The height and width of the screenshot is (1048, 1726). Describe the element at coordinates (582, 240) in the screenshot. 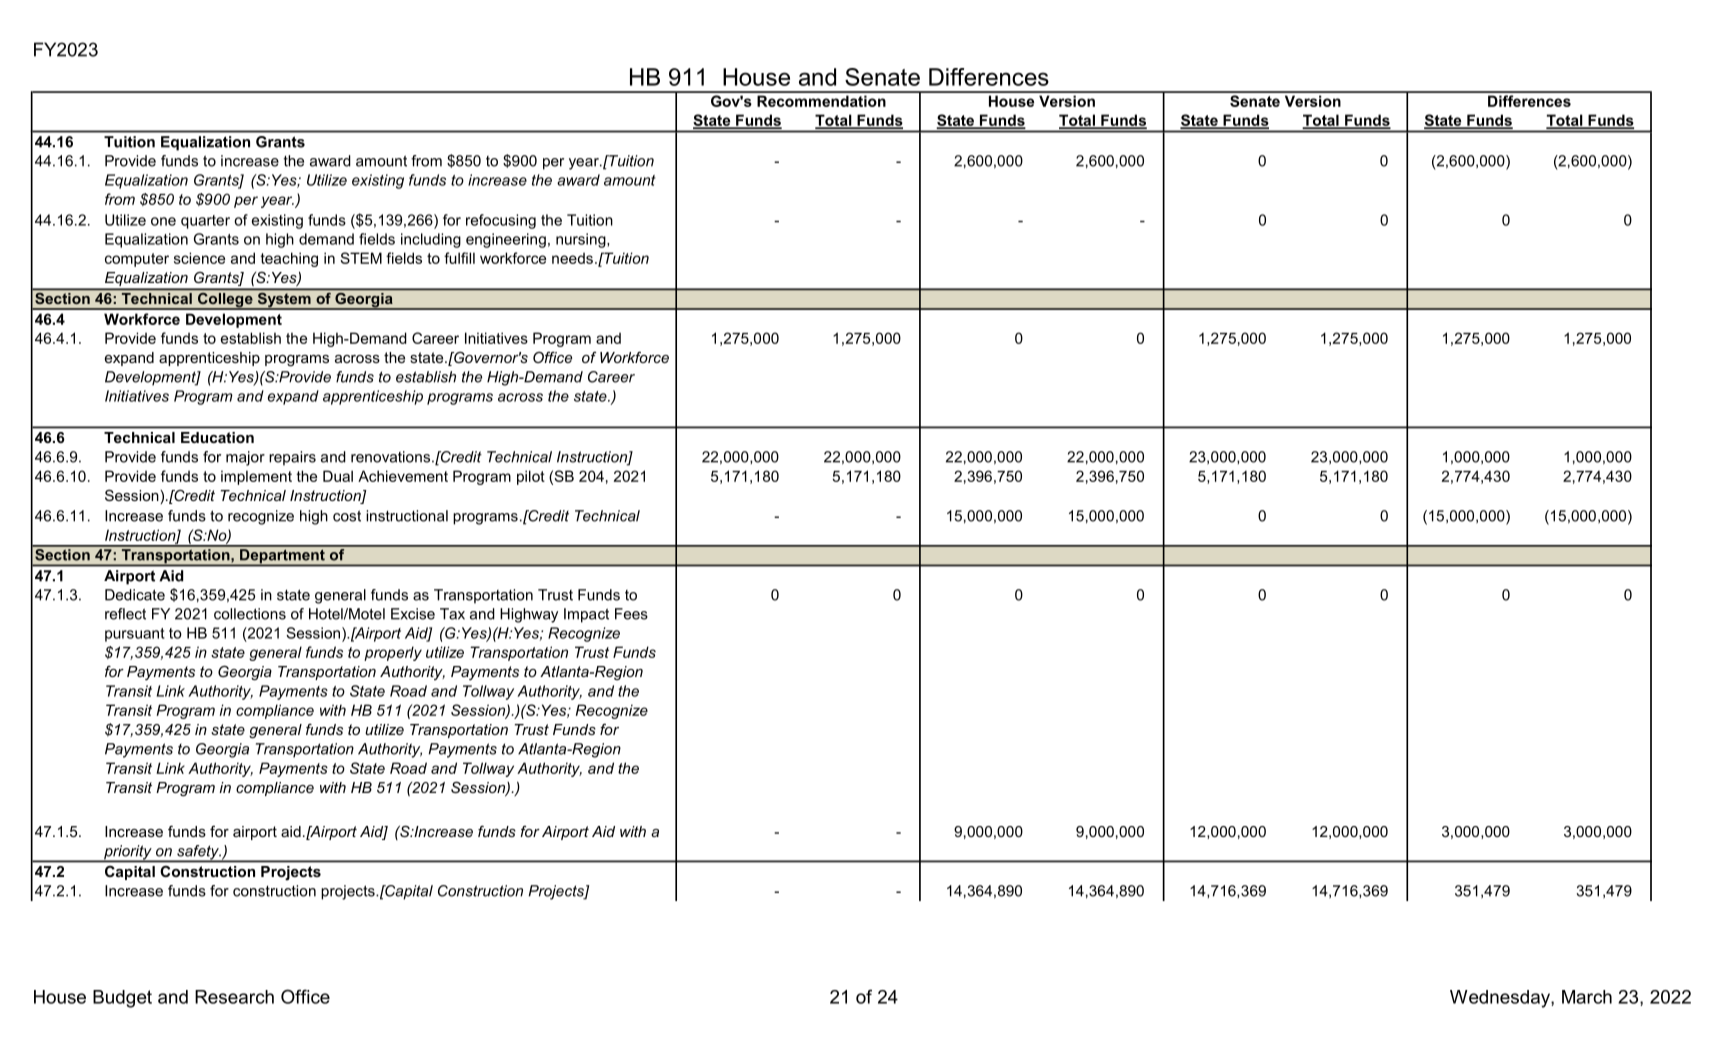

I see `nursing` at that location.
